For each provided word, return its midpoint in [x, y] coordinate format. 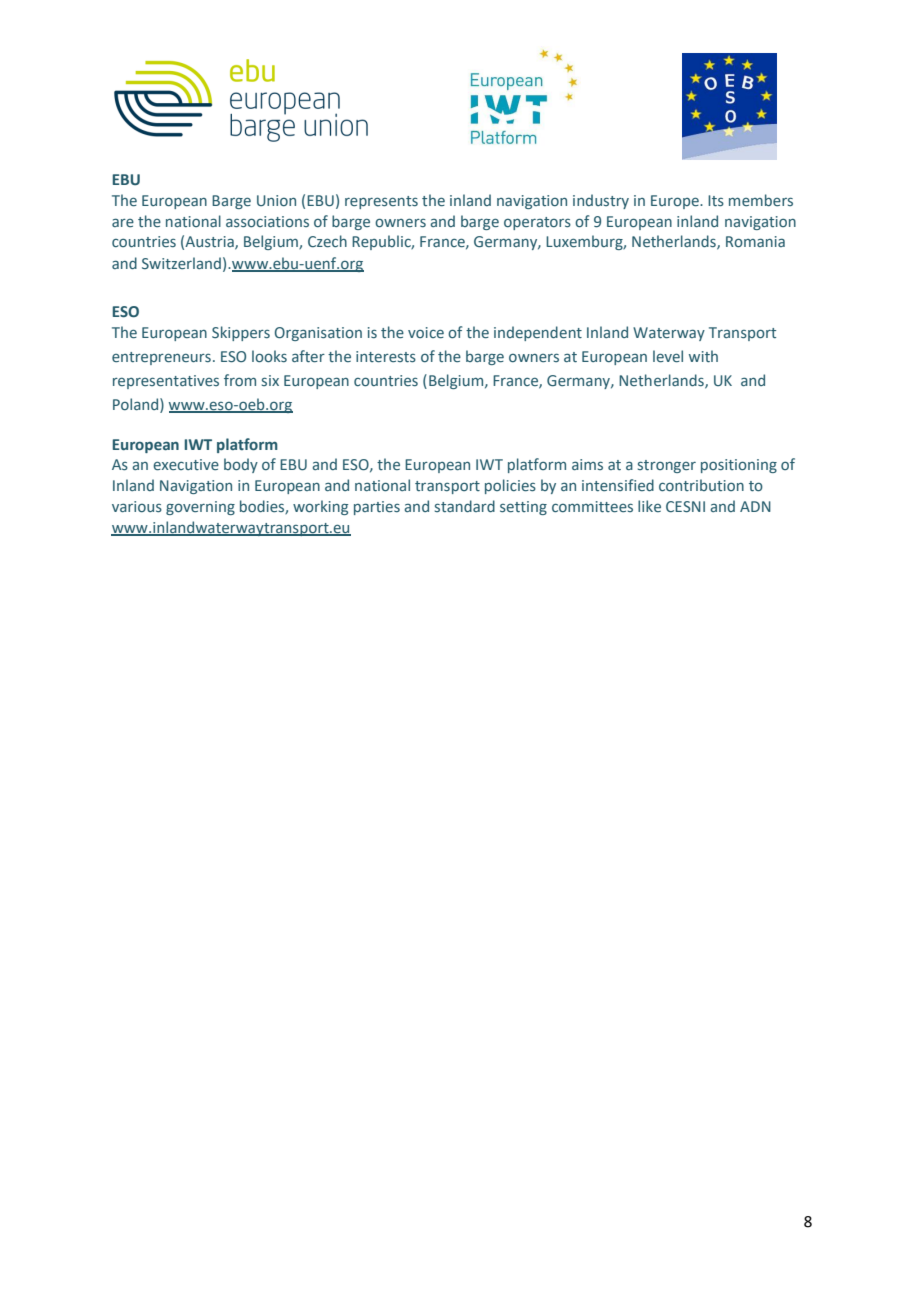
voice [426, 333]
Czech [327, 241]
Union [276, 200]
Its [716, 201]
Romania [755, 242]
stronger [667, 466]
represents [381, 202]
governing [200, 508]
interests [386, 357]
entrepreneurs [161, 358]
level [668, 356]
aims [587, 464]
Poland [137, 404]
